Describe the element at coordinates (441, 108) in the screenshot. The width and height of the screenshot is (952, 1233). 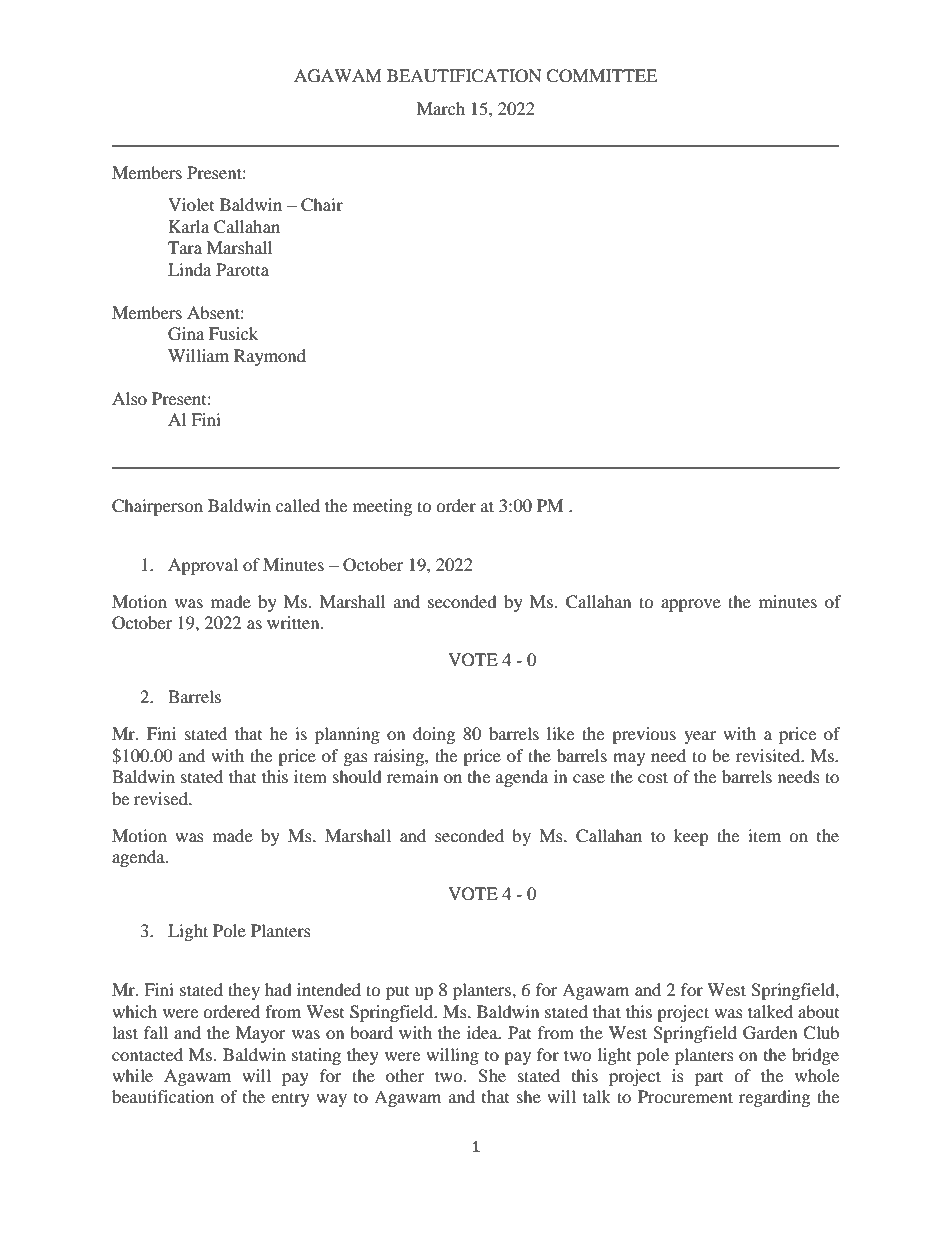
I see `March` at that location.
